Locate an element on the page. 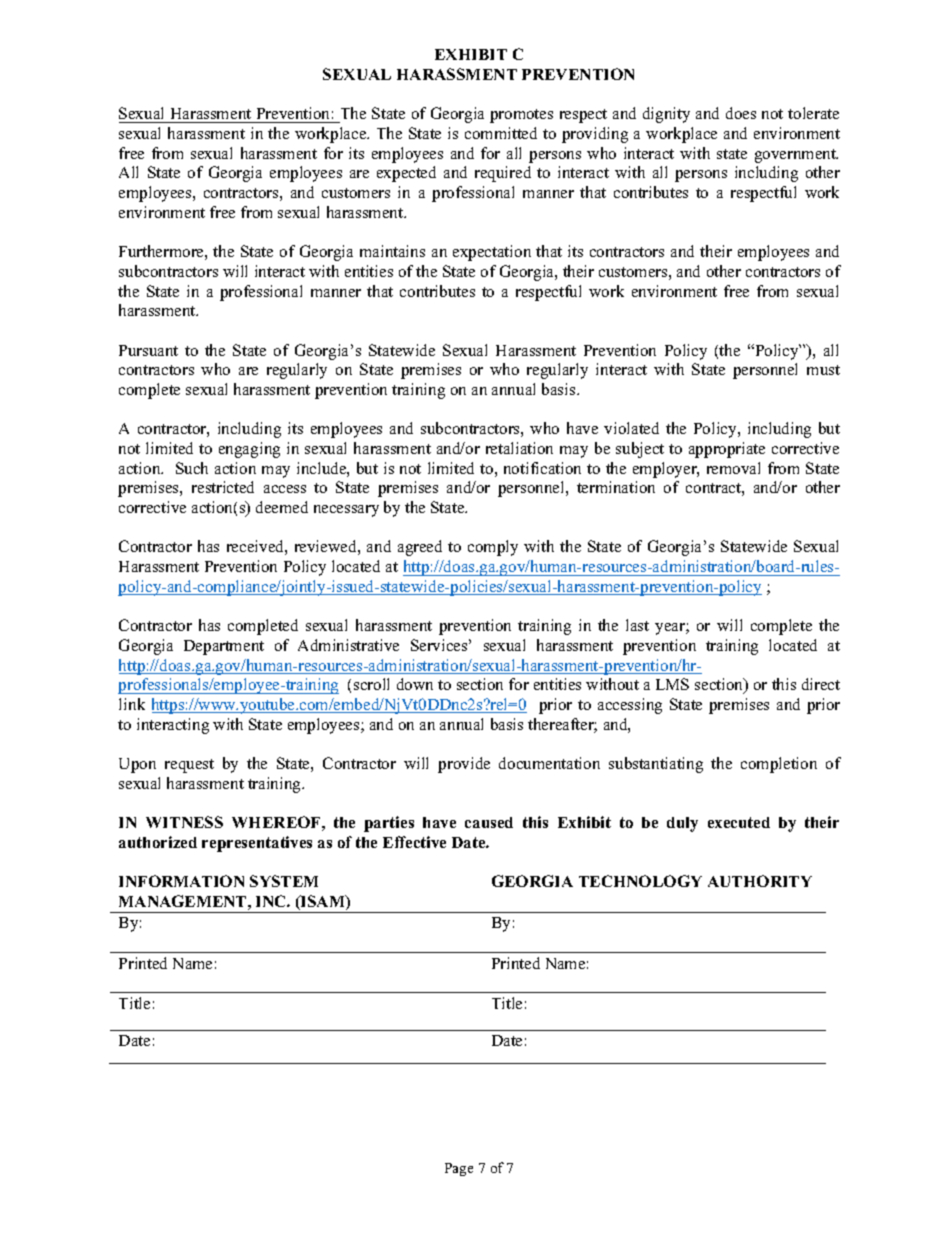 This document has width=952, height=1233. LMS is located at coordinates (672, 684).
